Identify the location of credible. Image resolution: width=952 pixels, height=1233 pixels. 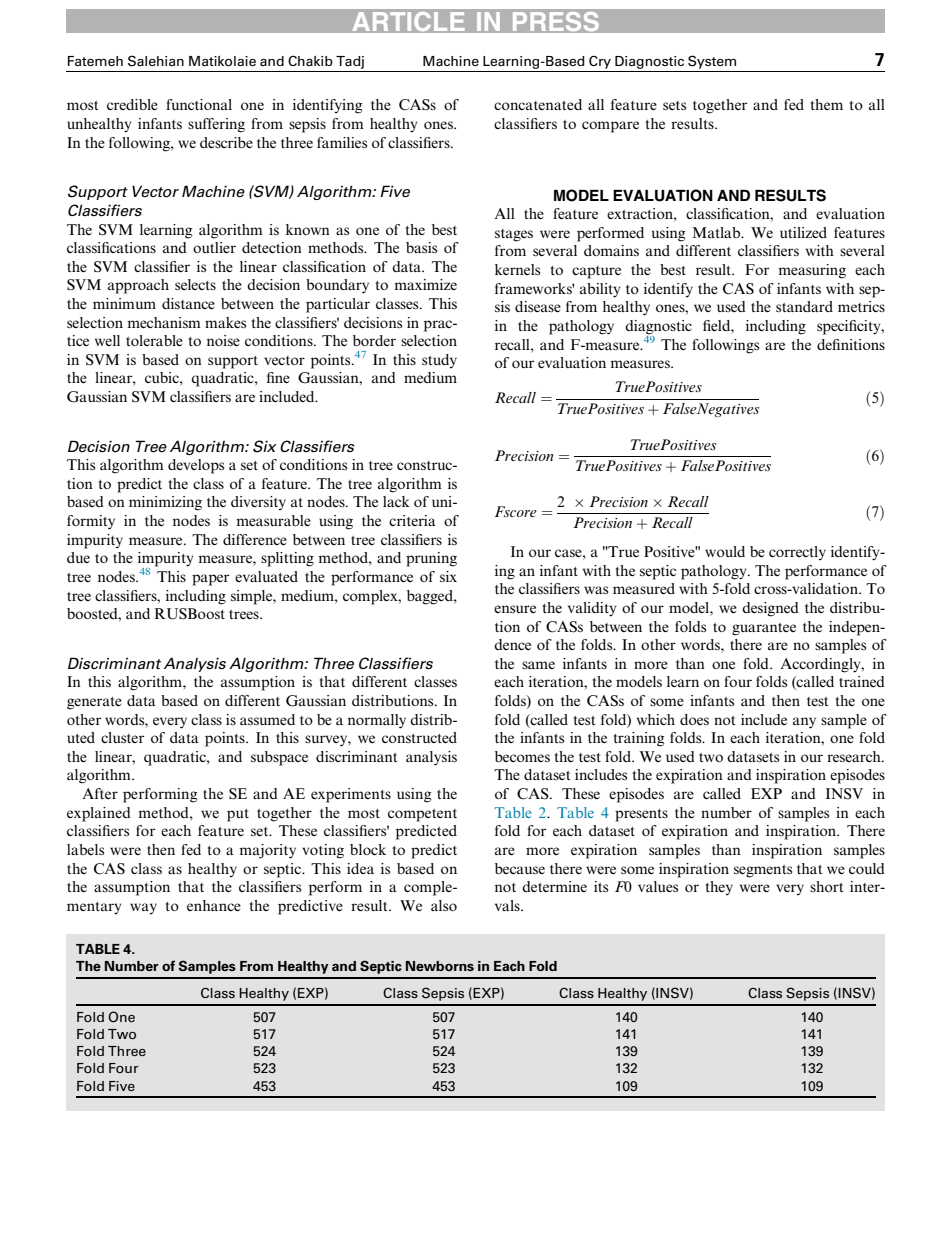
(132, 104).
